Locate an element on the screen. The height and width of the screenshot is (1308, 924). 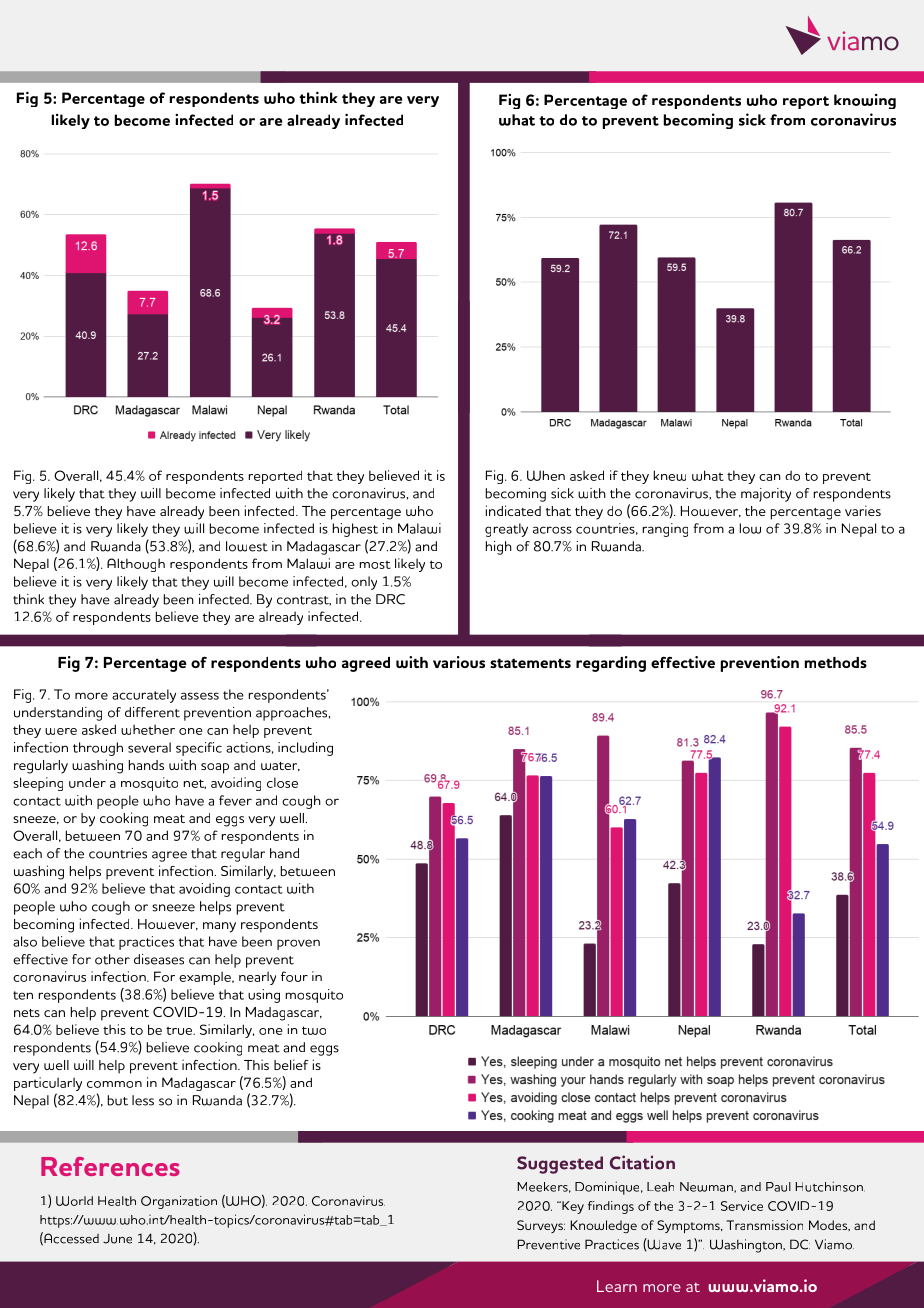
lowest is located at coordinates (247, 546).
